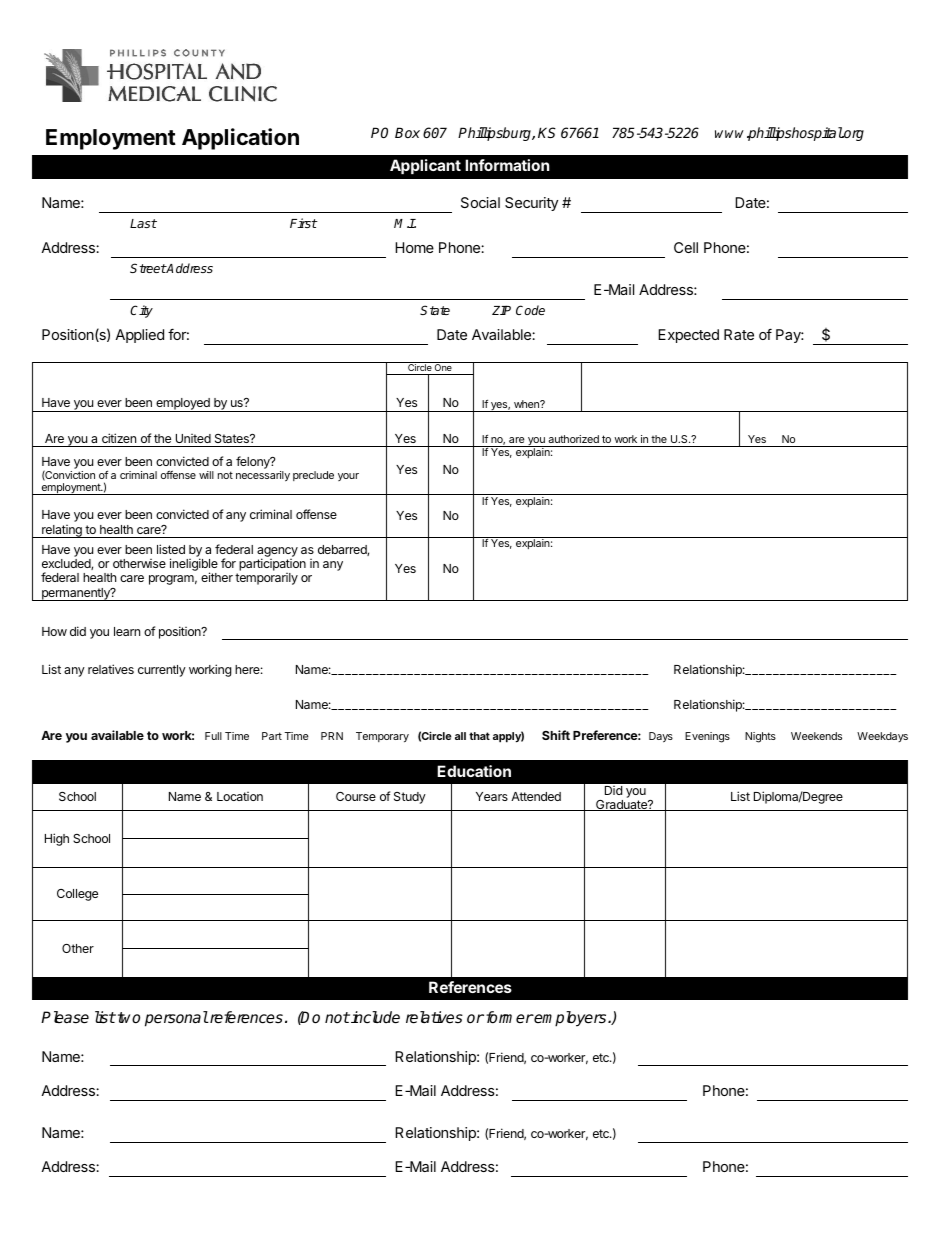  What do you see at coordinates (686, 247) in the document?
I see `Cell` at bounding box center [686, 247].
